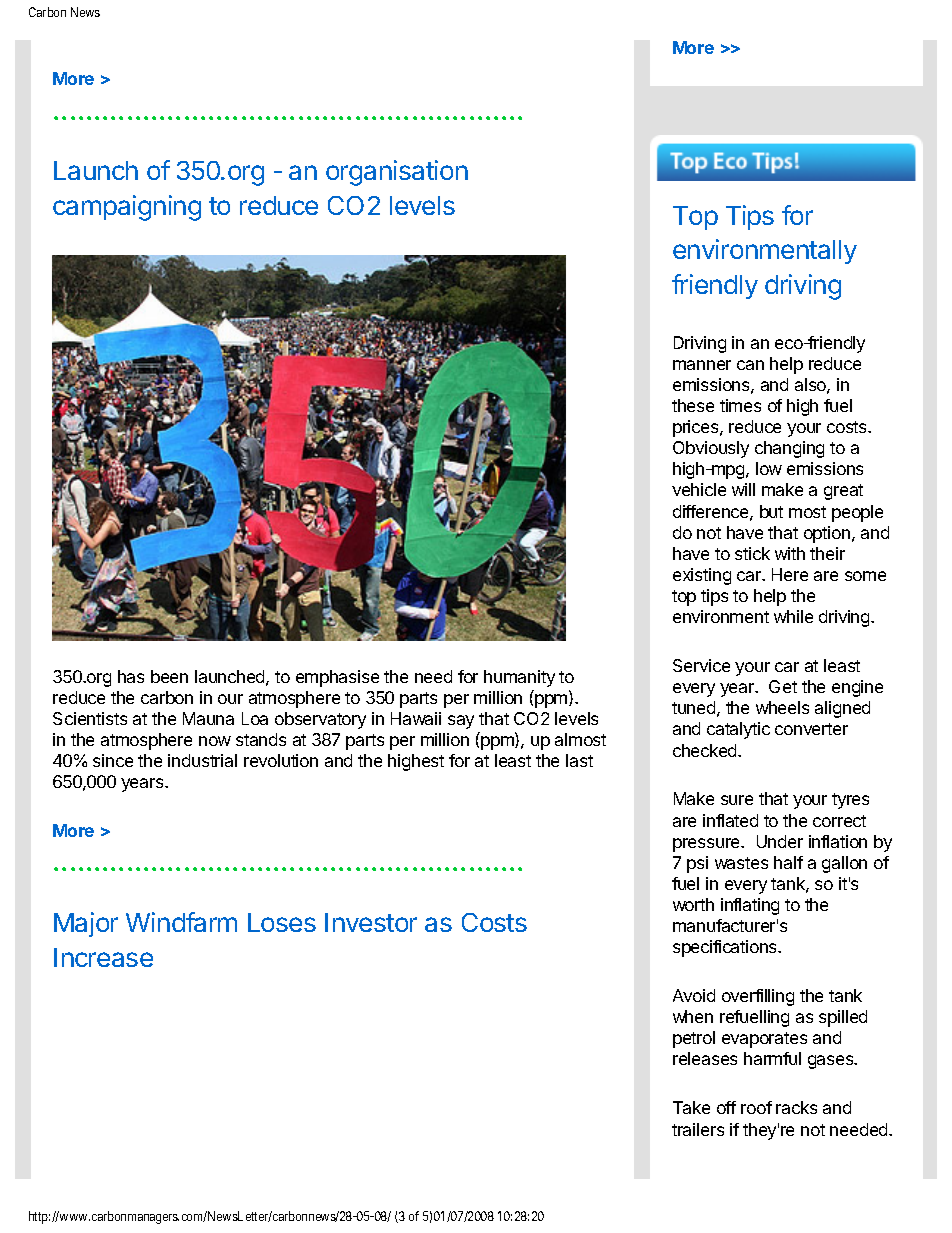 This screenshot has width=952, height=1233. I want to click on Increase, so click(103, 957).
